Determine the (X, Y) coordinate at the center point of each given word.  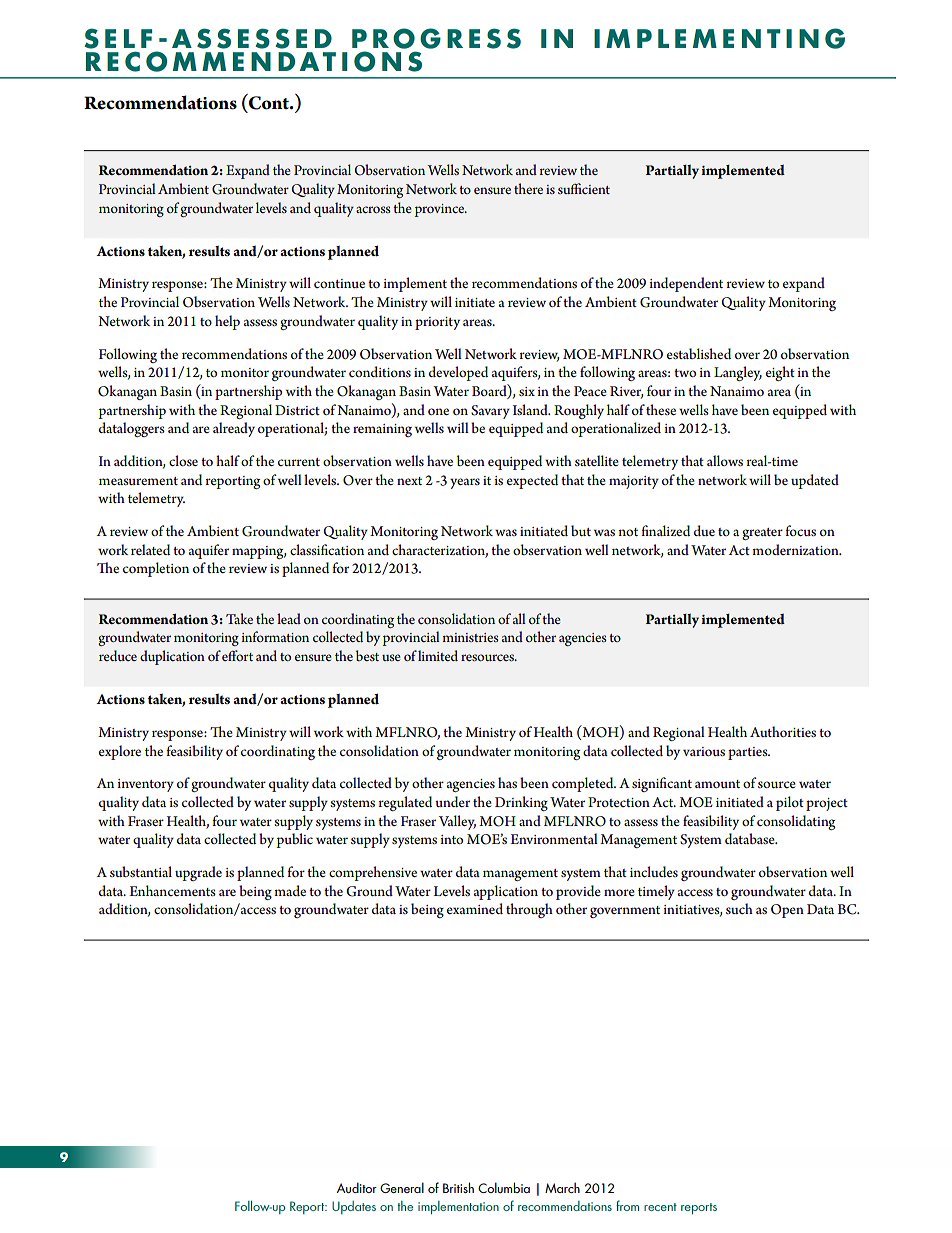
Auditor (357, 1187)
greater (762, 534)
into (451, 839)
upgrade (198, 873)
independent (686, 284)
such (739, 908)
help (227, 322)
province (441, 210)
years (465, 483)
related (150, 549)
